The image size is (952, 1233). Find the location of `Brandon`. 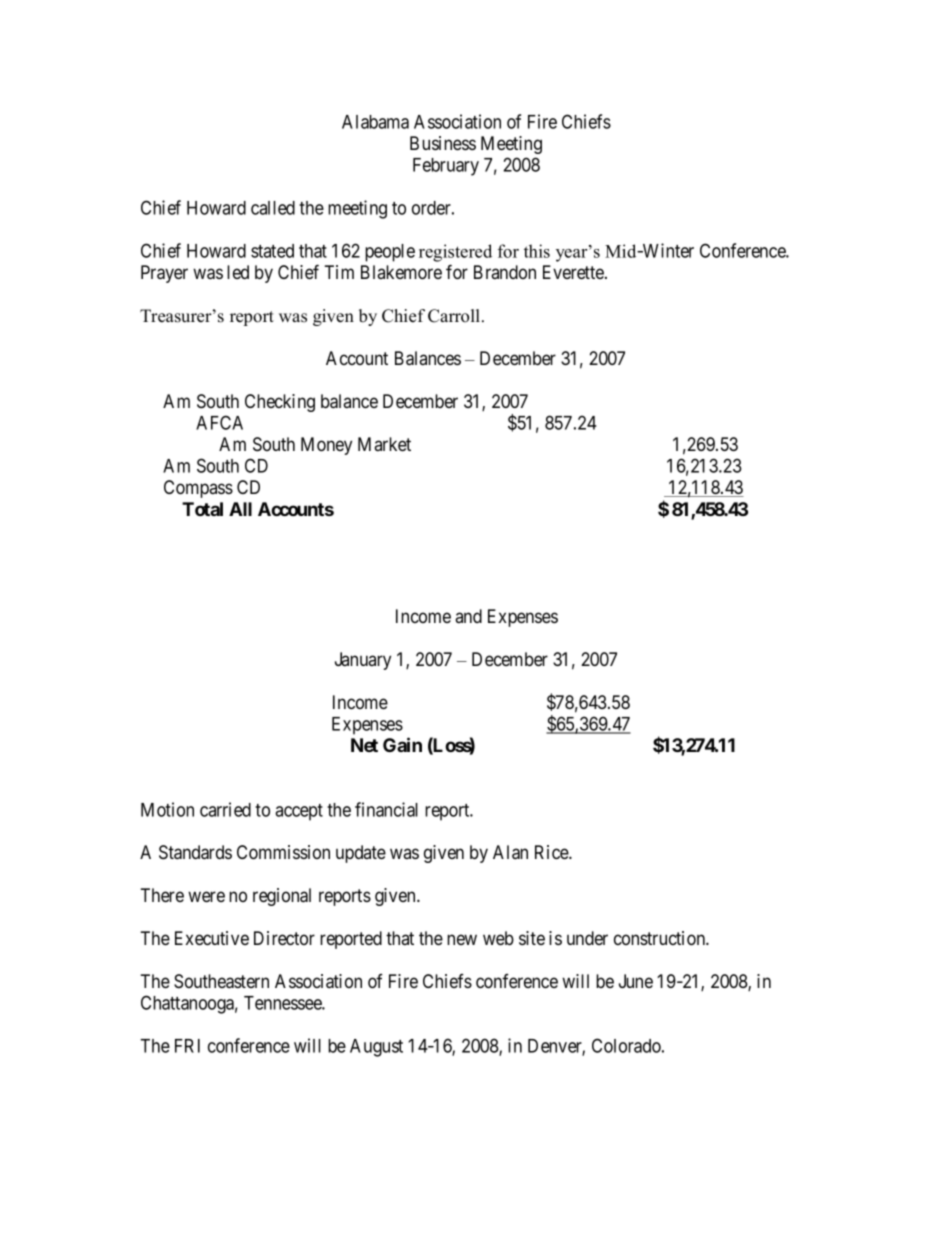

Brandon is located at coordinates (505, 272).
